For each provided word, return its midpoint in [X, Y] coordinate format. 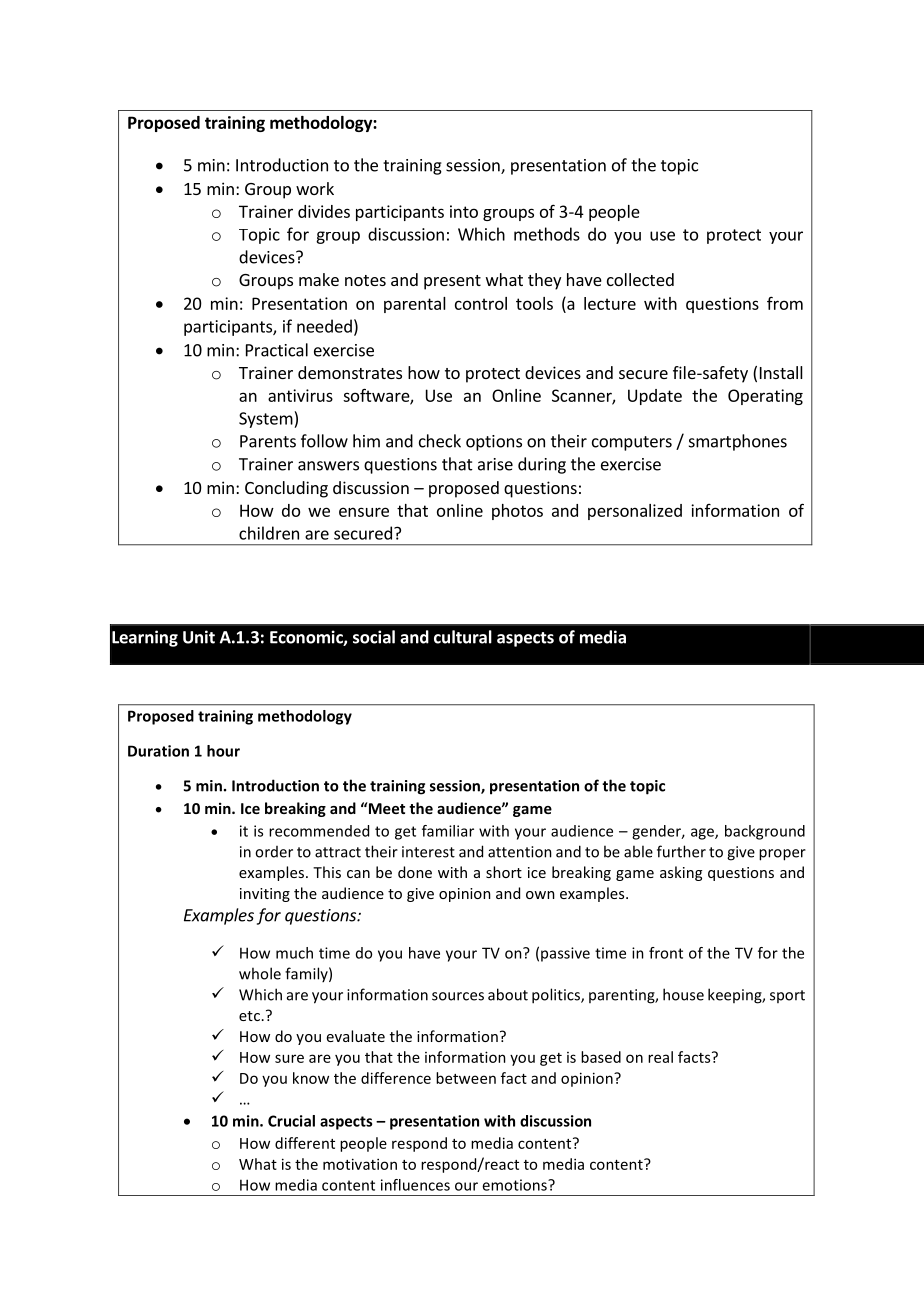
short [504, 872]
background [765, 832]
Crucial [291, 1121]
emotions [515, 1185]
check [440, 441]
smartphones [738, 442]
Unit [199, 637]
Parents [268, 441]
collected [640, 279]
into [464, 211]
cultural [463, 637]
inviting [265, 895]
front [666, 953]
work [315, 188]
